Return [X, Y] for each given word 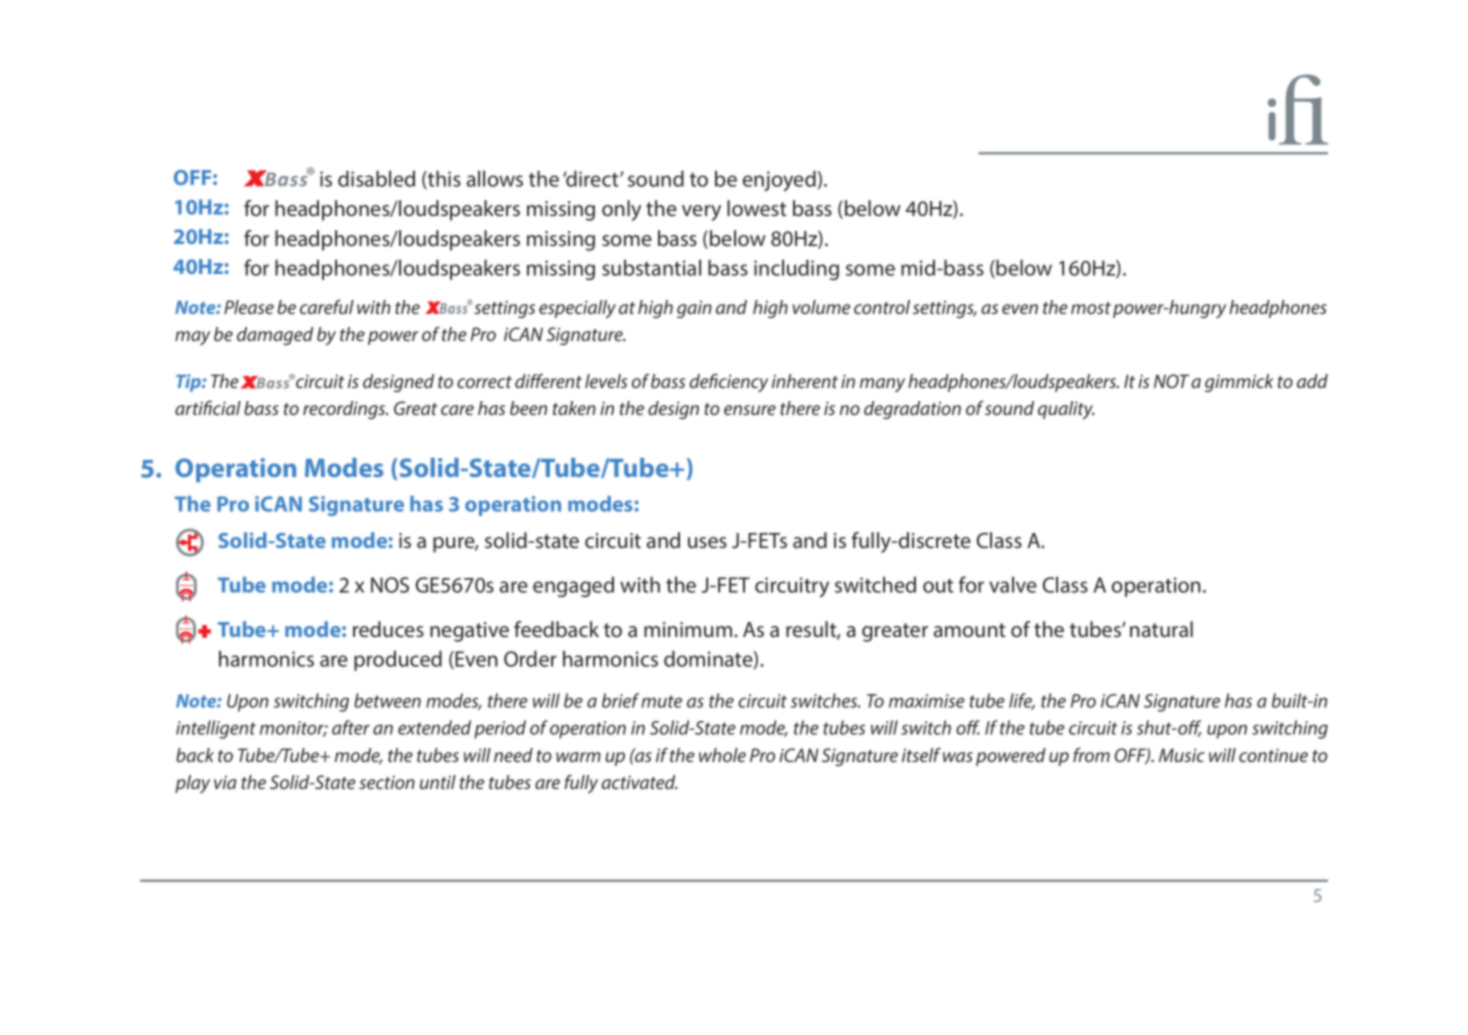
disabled [376, 178]
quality [1066, 410]
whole [722, 755]
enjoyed [780, 181]
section [387, 782]
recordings [345, 410]
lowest [756, 208]
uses [707, 542]
